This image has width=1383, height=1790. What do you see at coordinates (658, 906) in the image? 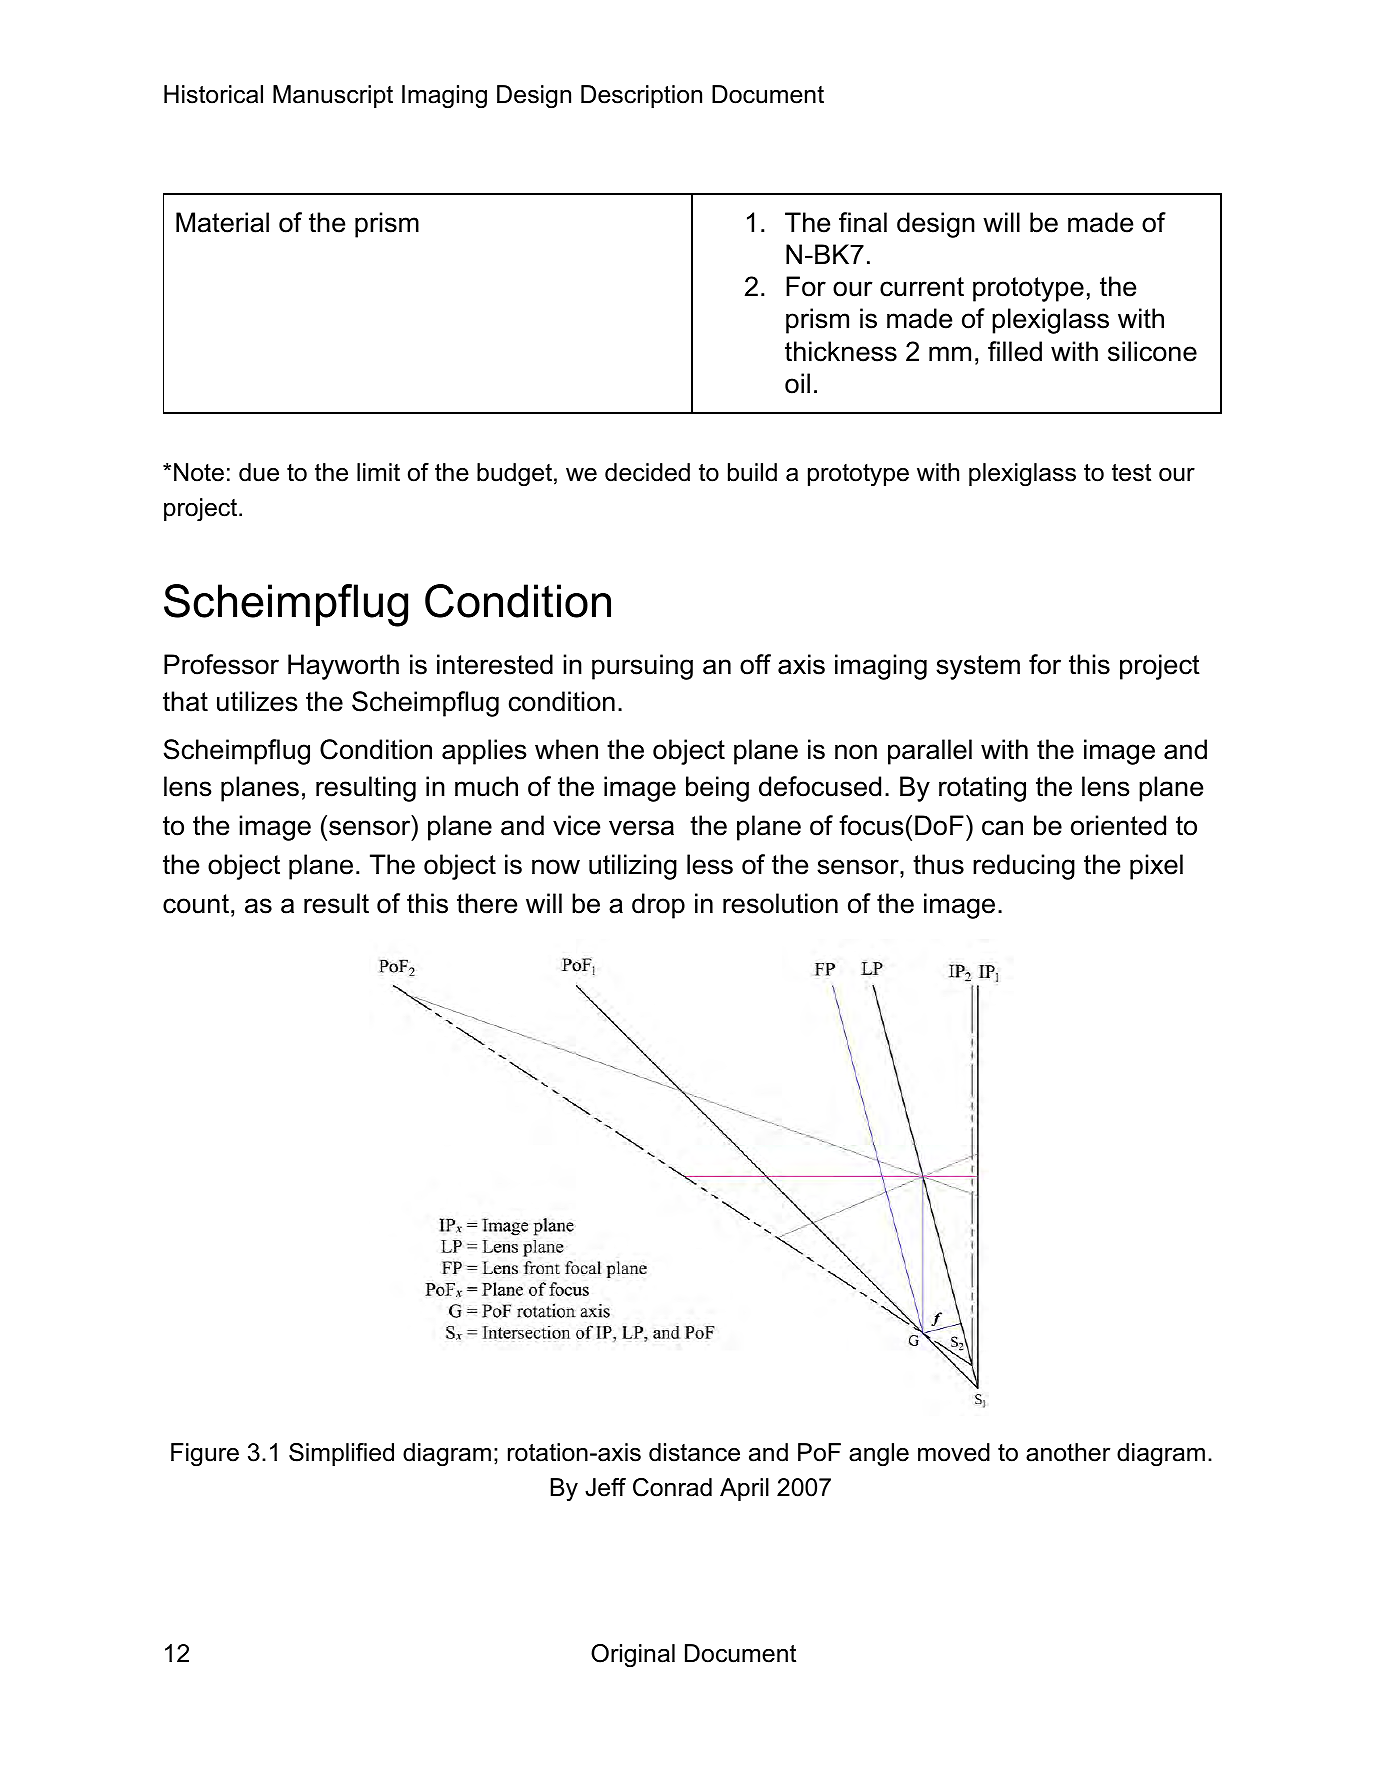
I see `drop` at bounding box center [658, 906].
